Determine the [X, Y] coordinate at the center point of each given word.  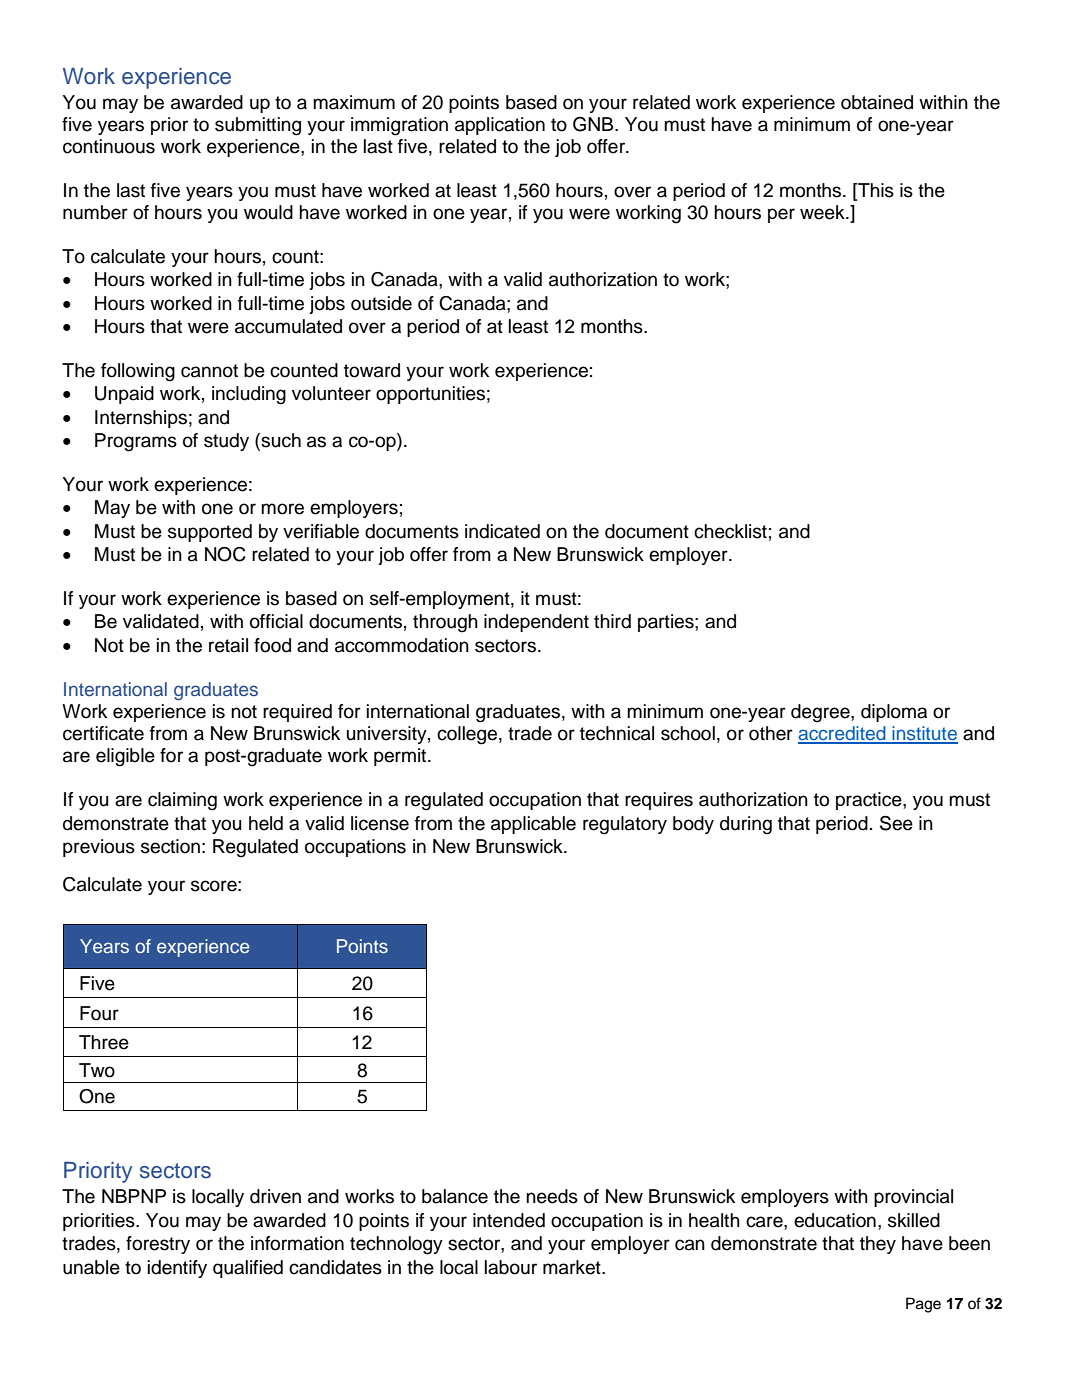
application [500, 126]
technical [617, 733]
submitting [258, 126]
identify [177, 1269]
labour [511, 1267]
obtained [877, 102]
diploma [894, 713]
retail [228, 645]
